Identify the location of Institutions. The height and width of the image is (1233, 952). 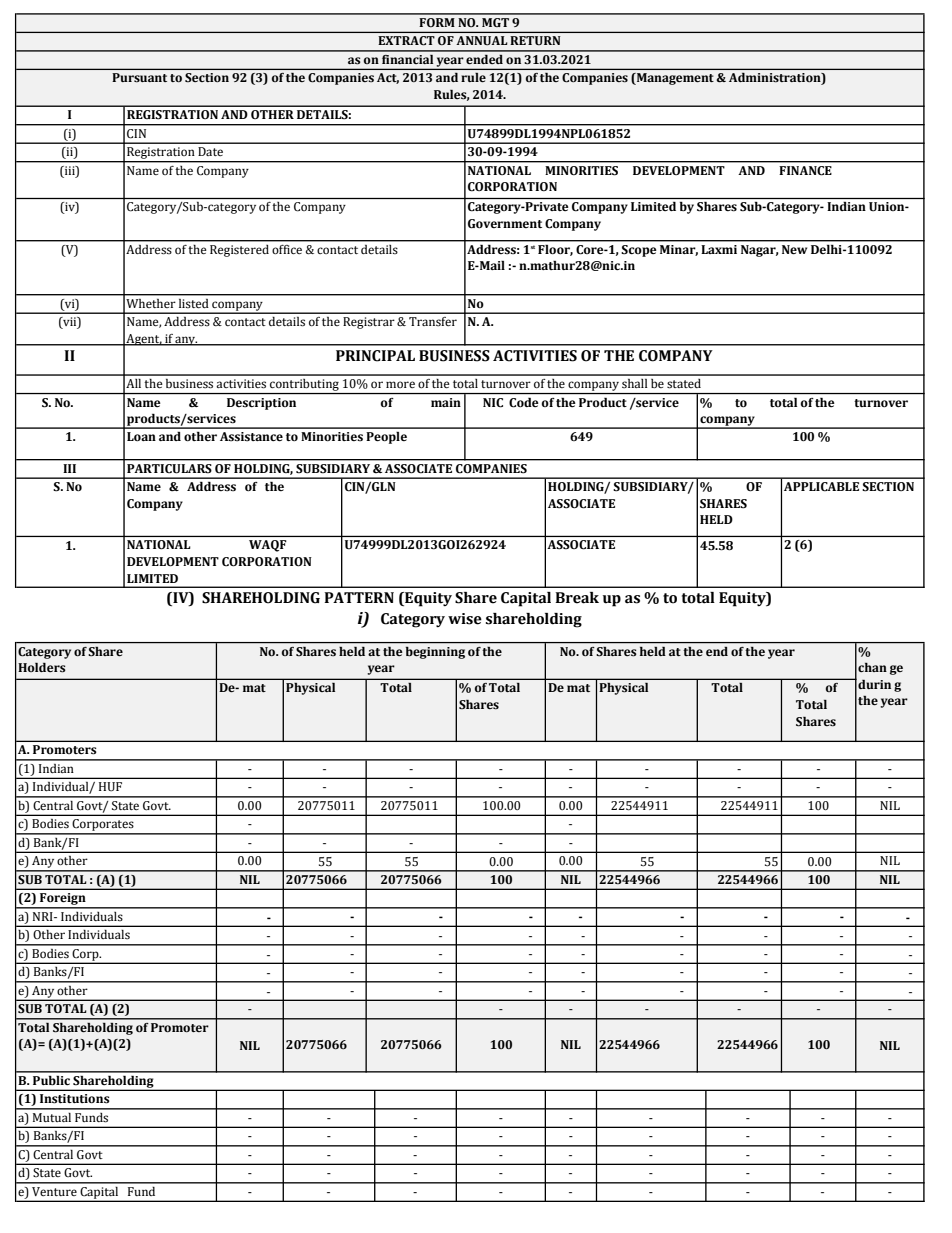
(75, 1099).
